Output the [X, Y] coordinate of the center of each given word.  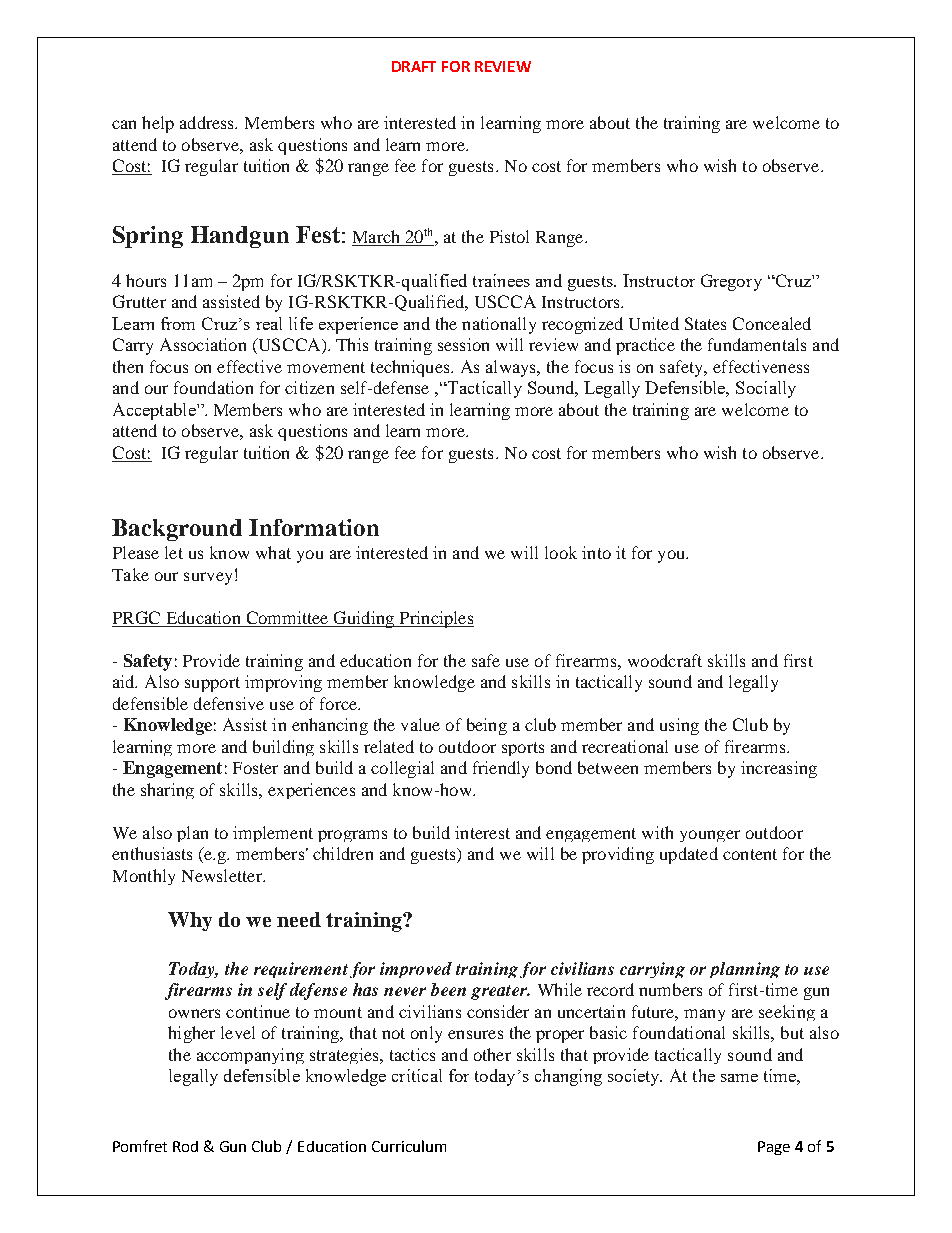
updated [689, 855]
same [739, 1078]
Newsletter [223, 875]
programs [352, 836]
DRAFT [414, 66]
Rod [185, 1146]
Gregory [731, 282]
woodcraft [665, 660]
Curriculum [409, 1146]
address [208, 122]
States [705, 323]
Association [203, 344]
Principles [435, 619]
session [463, 344]
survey [208, 578]
